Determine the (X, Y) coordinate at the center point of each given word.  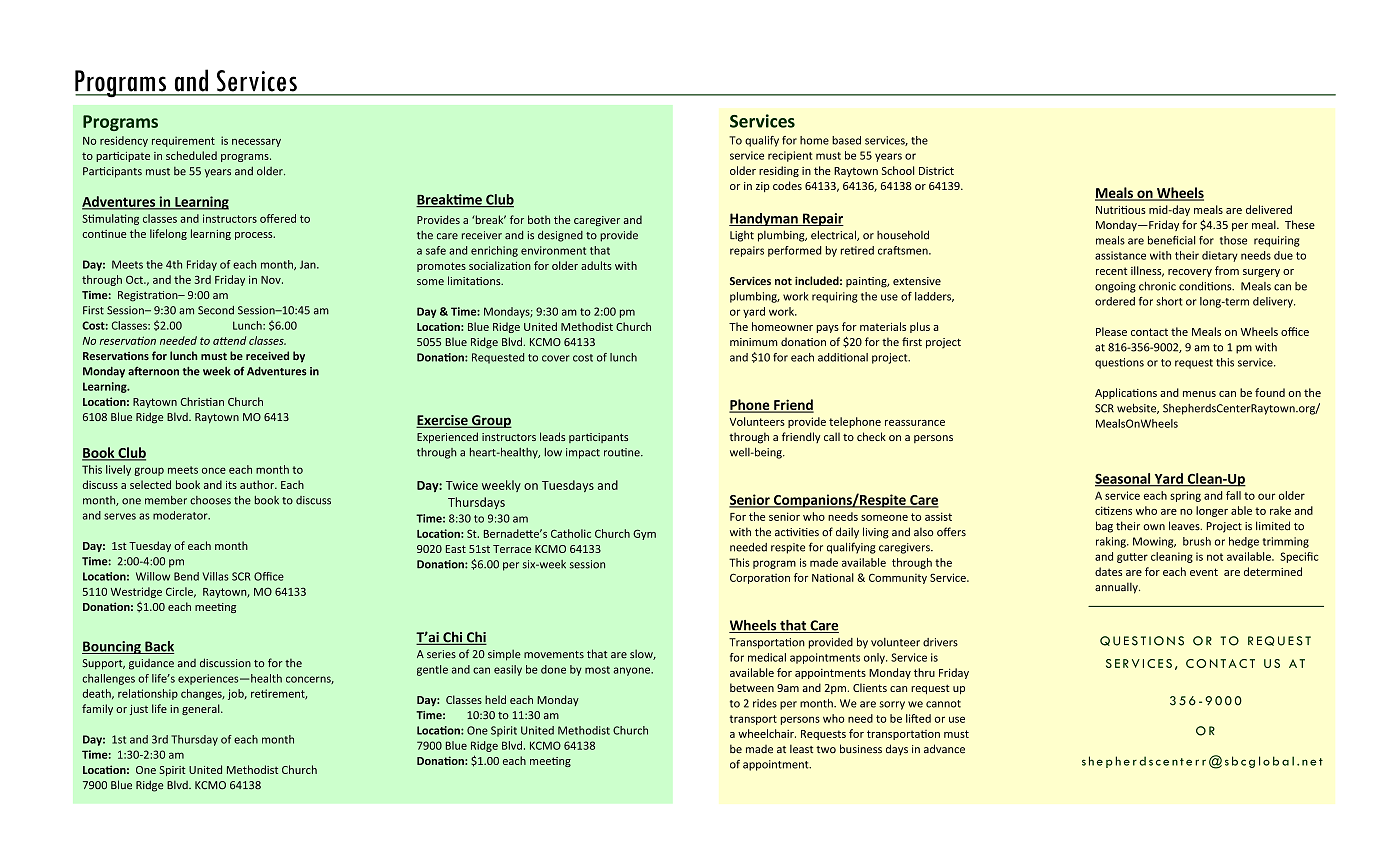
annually (1117, 588)
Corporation (760, 578)
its (231, 485)
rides (765, 703)
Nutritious (1121, 210)
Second (216, 310)
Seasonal (1124, 479)
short (1169, 301)
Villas (215, 576)
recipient (790, 156)
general (202, 709)
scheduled (191, 155)
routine (623, 452)
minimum (754, 342)
